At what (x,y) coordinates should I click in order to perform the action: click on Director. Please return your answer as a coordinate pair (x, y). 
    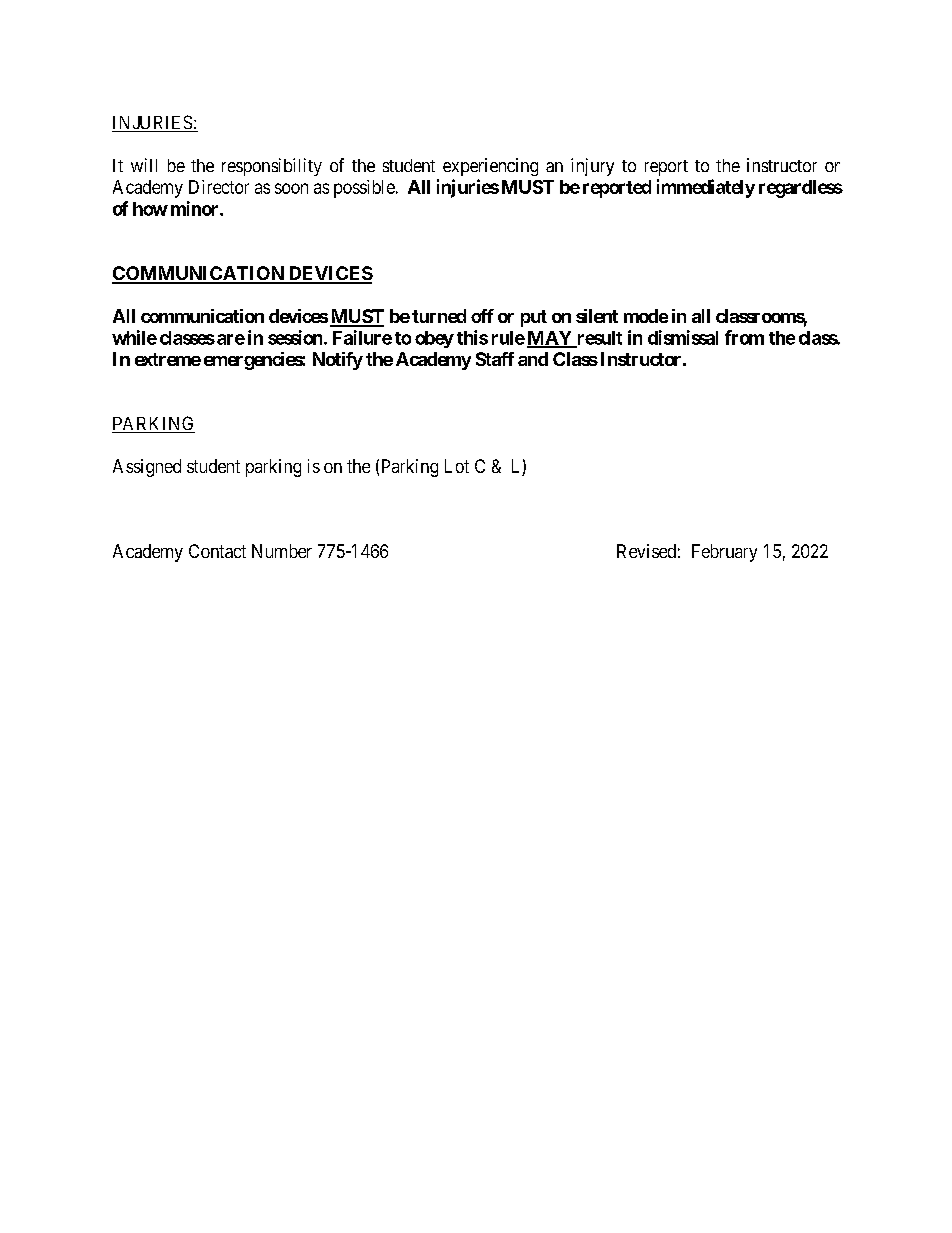
    Looking at the image, I should click on (219, 187).
